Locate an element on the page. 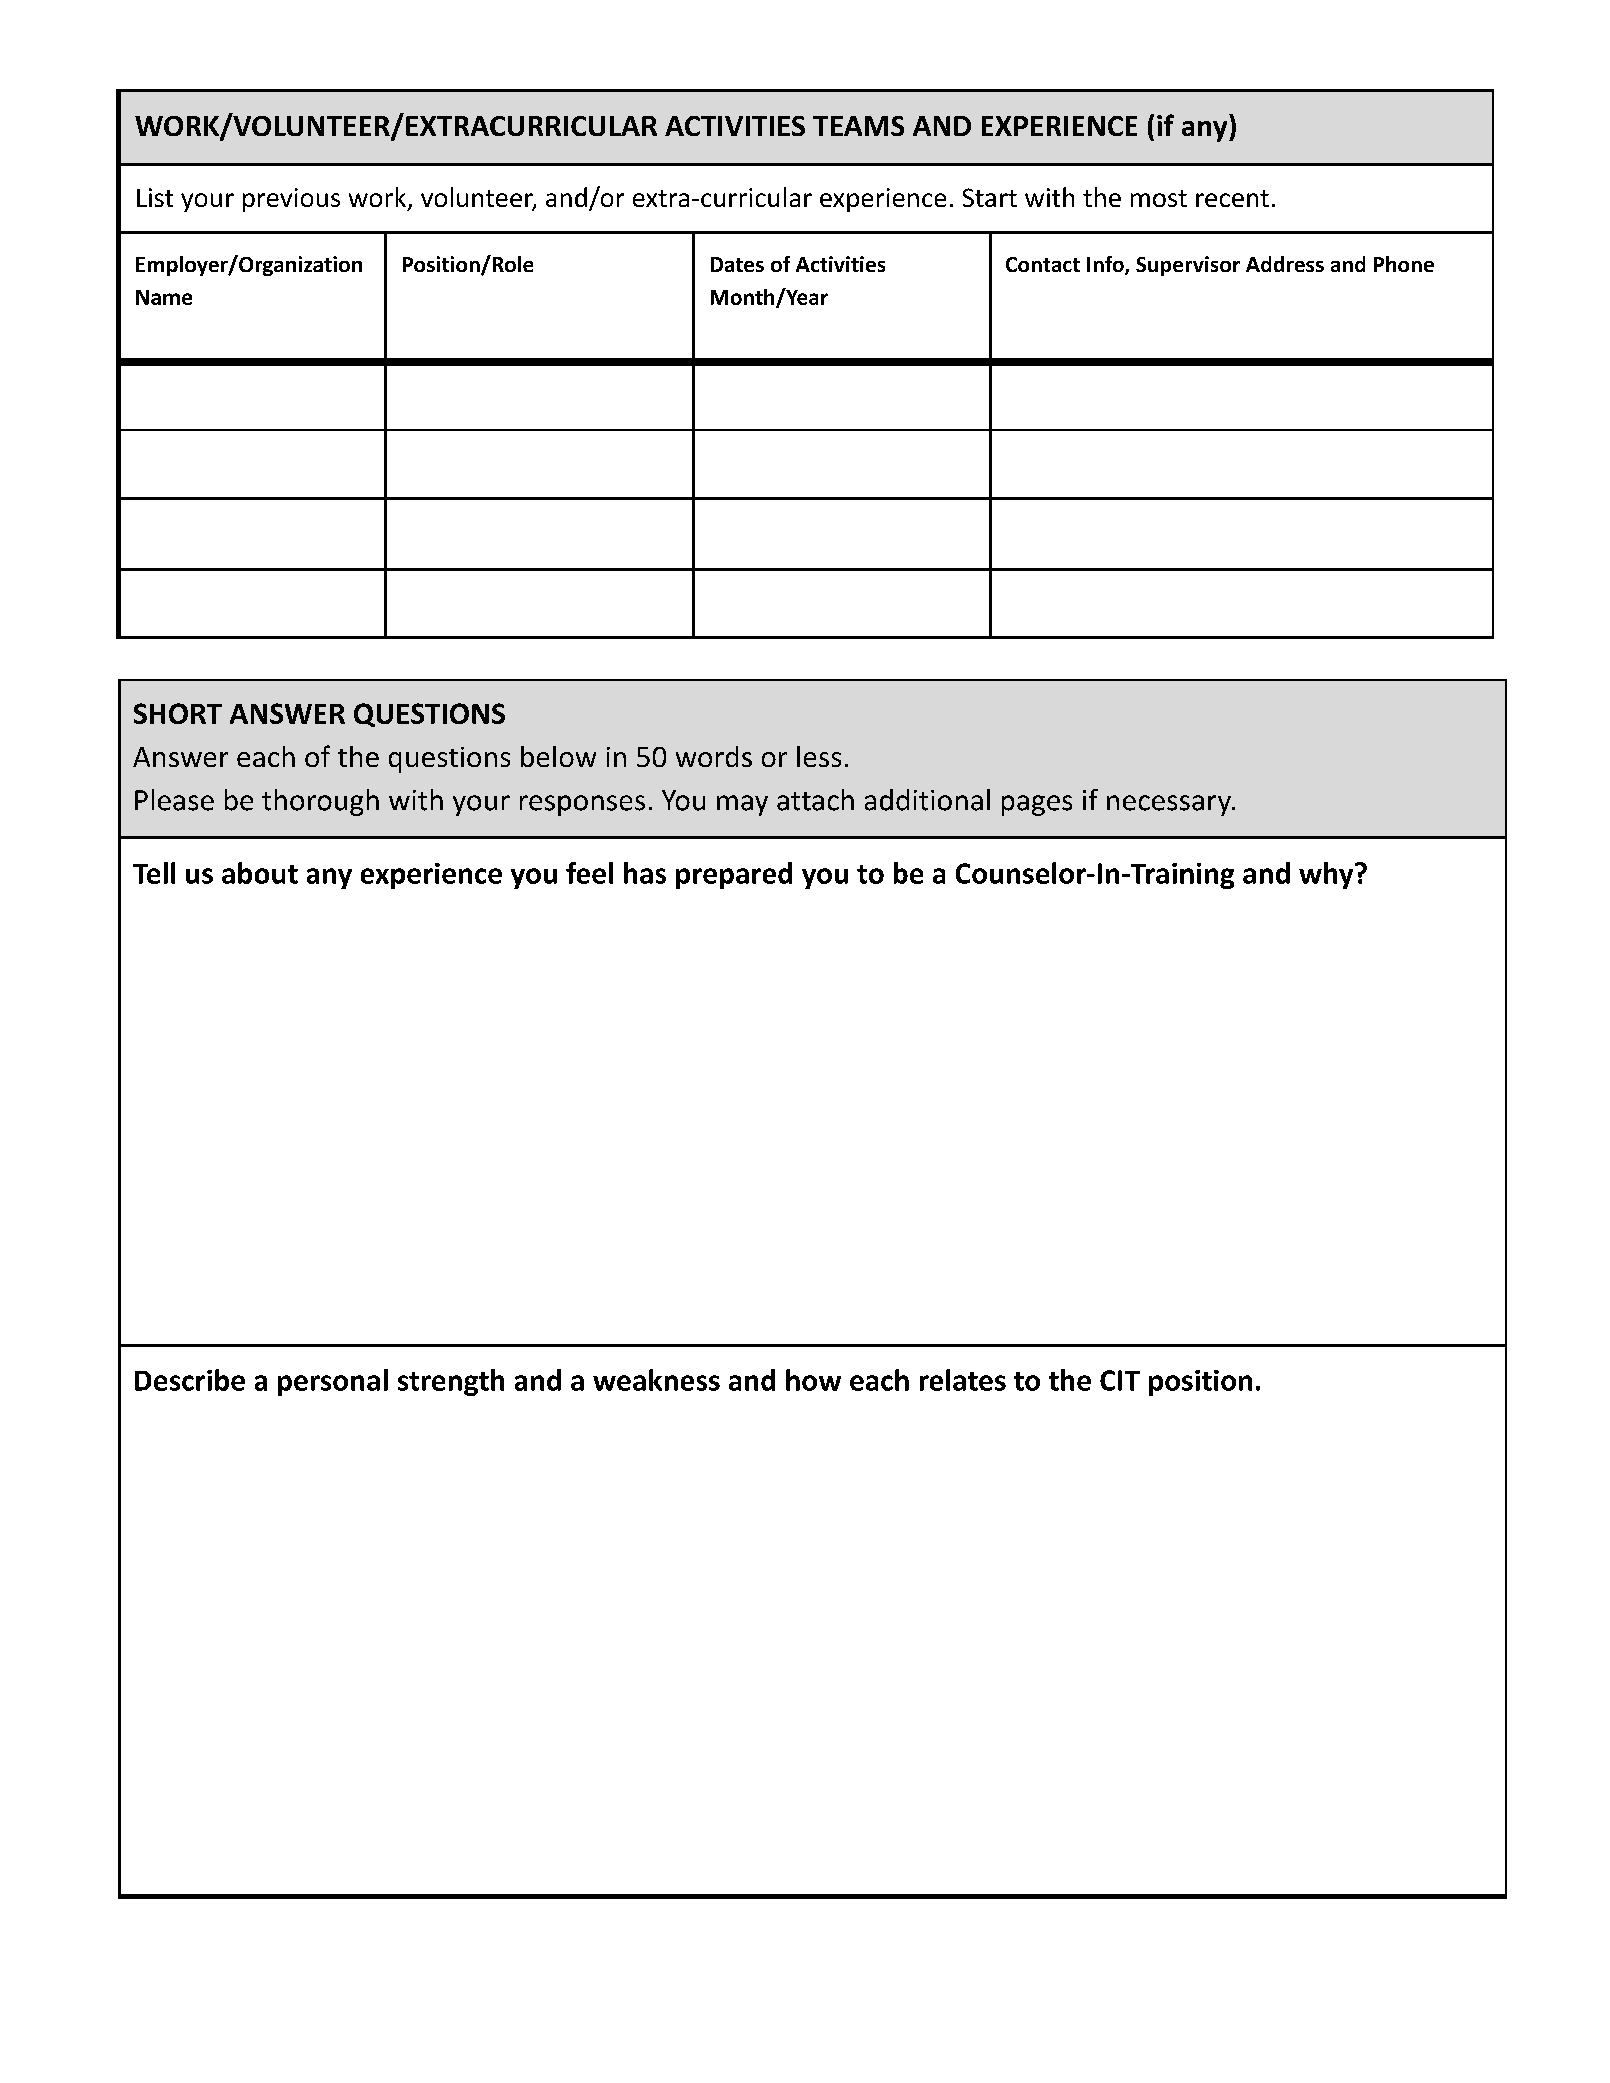  less is located at coordinates (819, 756).
